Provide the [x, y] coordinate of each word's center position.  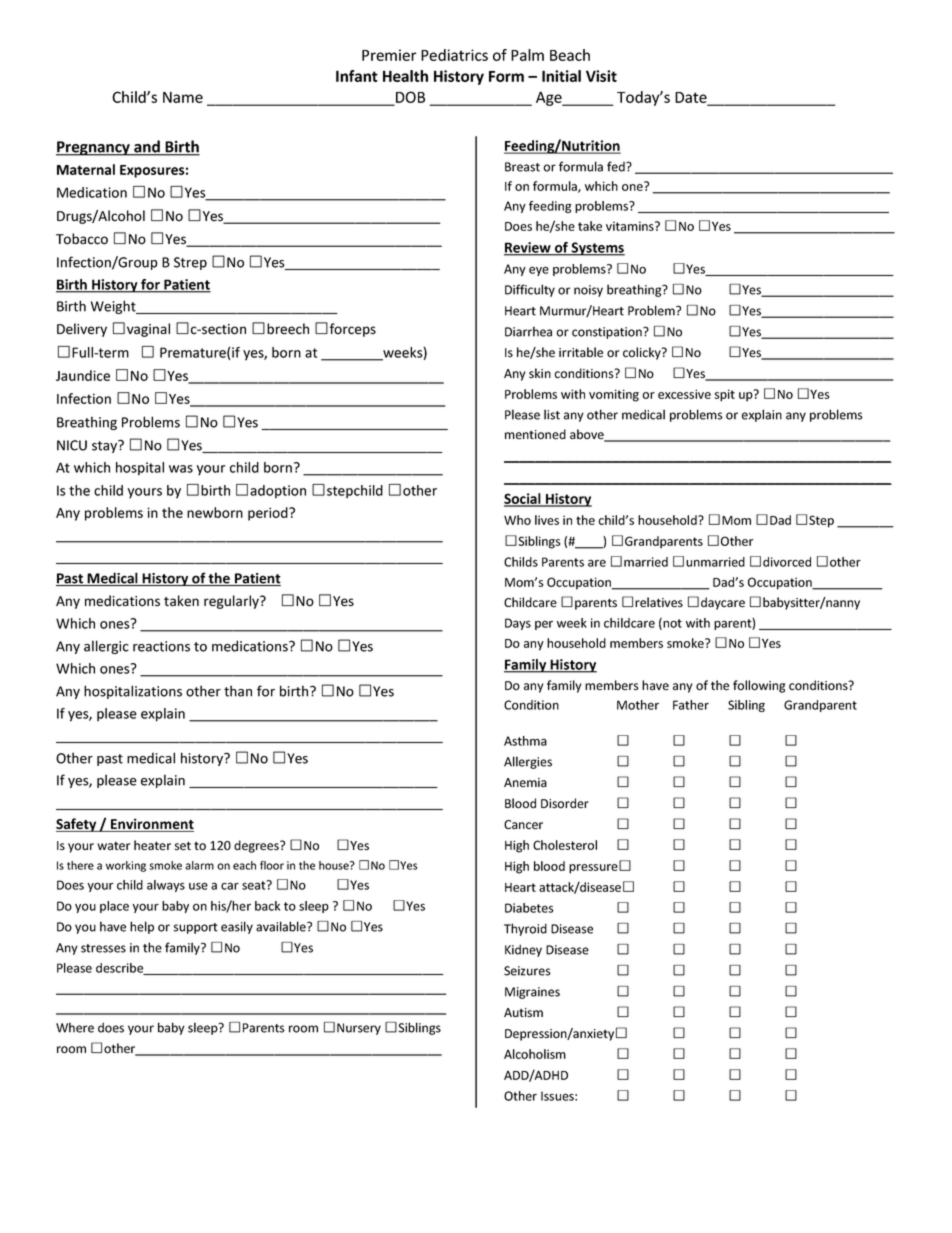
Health [405, 76]
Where [75, 1027]
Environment [151, 825]
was [181, 469]
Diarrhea [528, 331]
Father [691, 705]
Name [183, 97]
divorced [787, 562]
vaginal [148, 330]
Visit [601, 76]
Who [517, 520]
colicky [643, 353]
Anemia [525, 783]
